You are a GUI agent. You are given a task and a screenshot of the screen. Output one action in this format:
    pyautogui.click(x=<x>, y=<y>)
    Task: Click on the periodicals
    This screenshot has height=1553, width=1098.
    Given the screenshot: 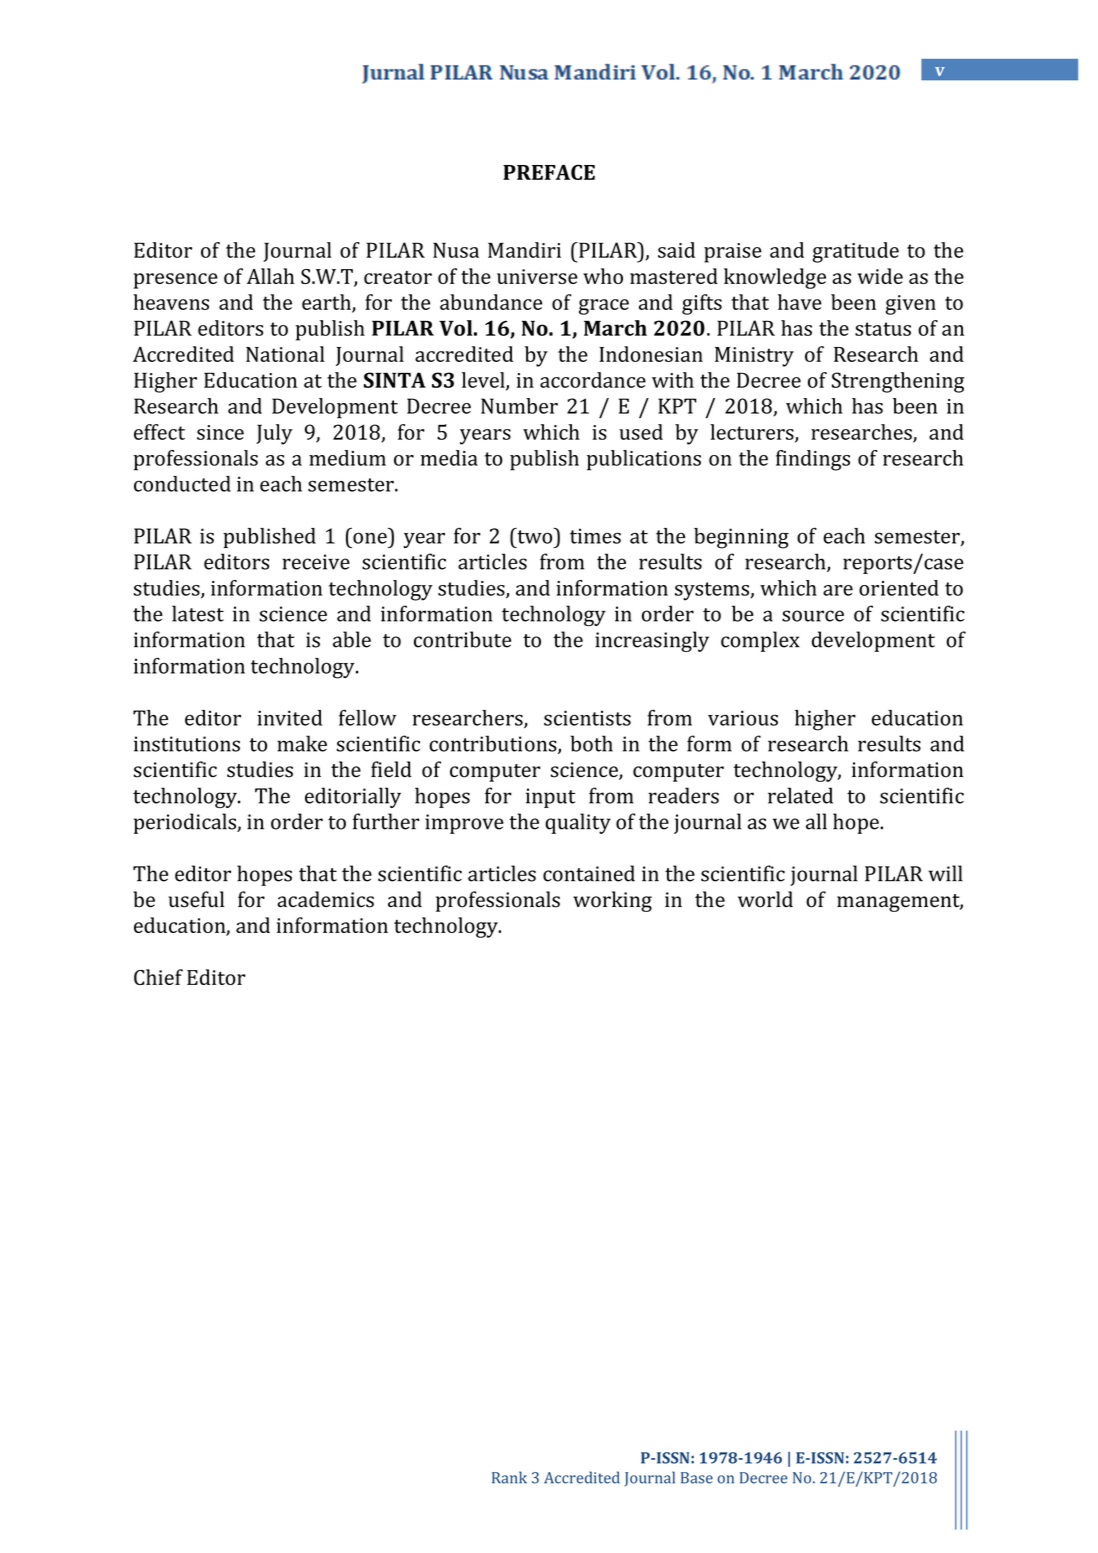 What is the action you would take?
    pyautogui.click(x=186, y=823)
